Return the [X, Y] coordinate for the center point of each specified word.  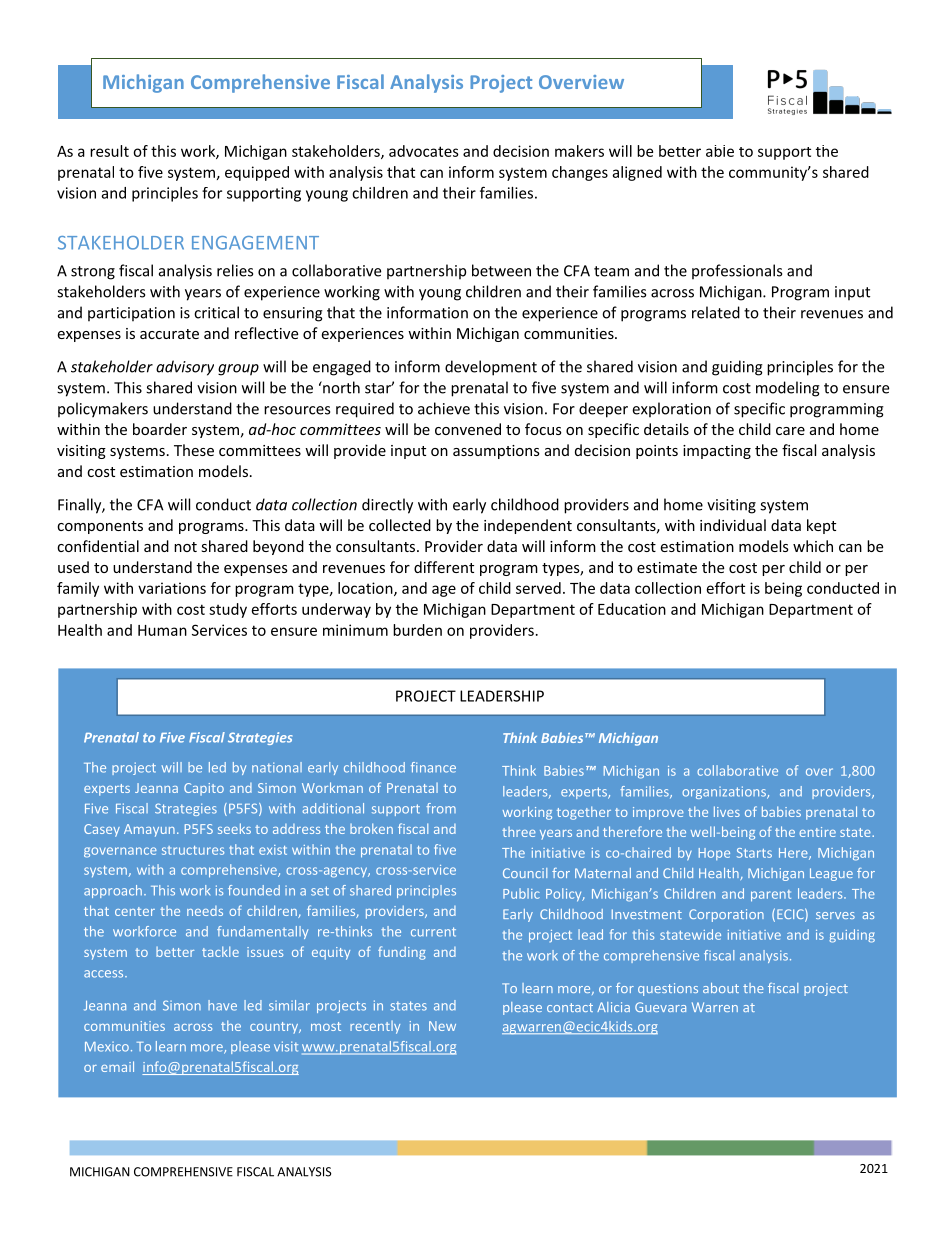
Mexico [107, 1047]
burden [417, 630]
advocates [424, 151]
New [442, 1026]
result [109, 151]
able [720, 151]
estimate [667, 567]
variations [172, 588]
